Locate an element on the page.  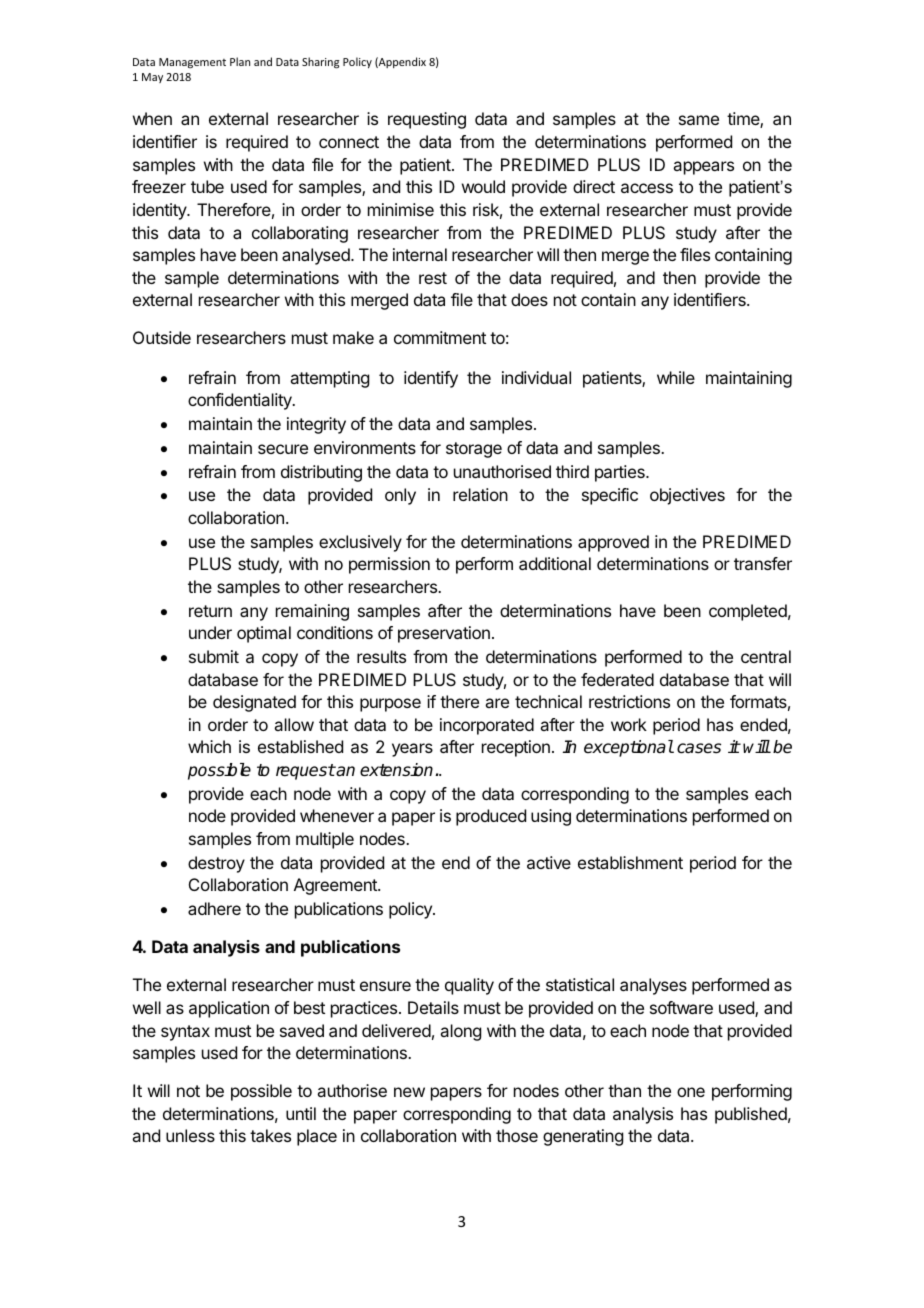
Plan is located at coordinates (240, 61).
